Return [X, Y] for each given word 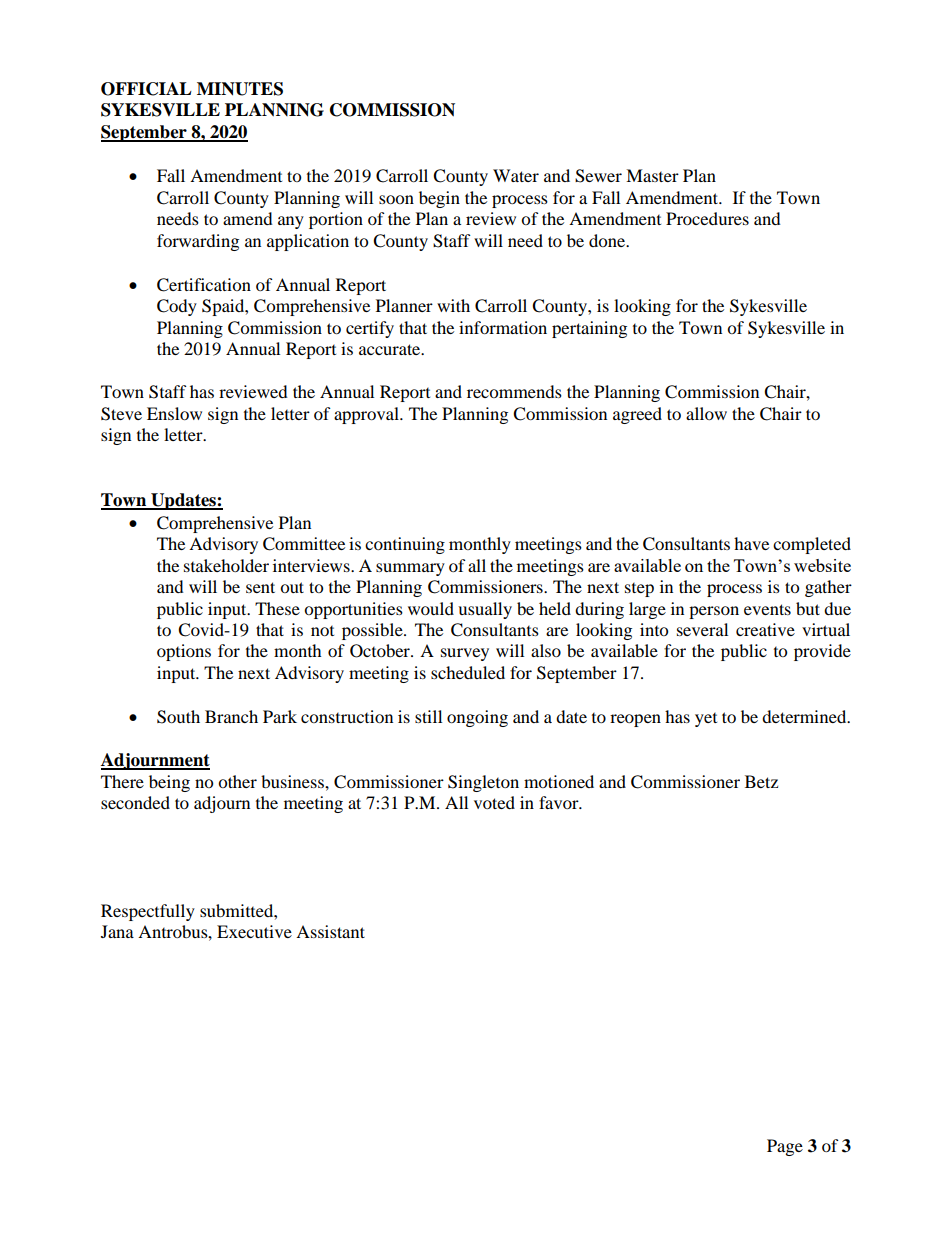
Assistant [330, 931]
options [184, 652]
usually [485, 610]
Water [516, 175]
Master [652, 175]
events [767, 609]
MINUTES [240, 89]
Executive [254, 931]
